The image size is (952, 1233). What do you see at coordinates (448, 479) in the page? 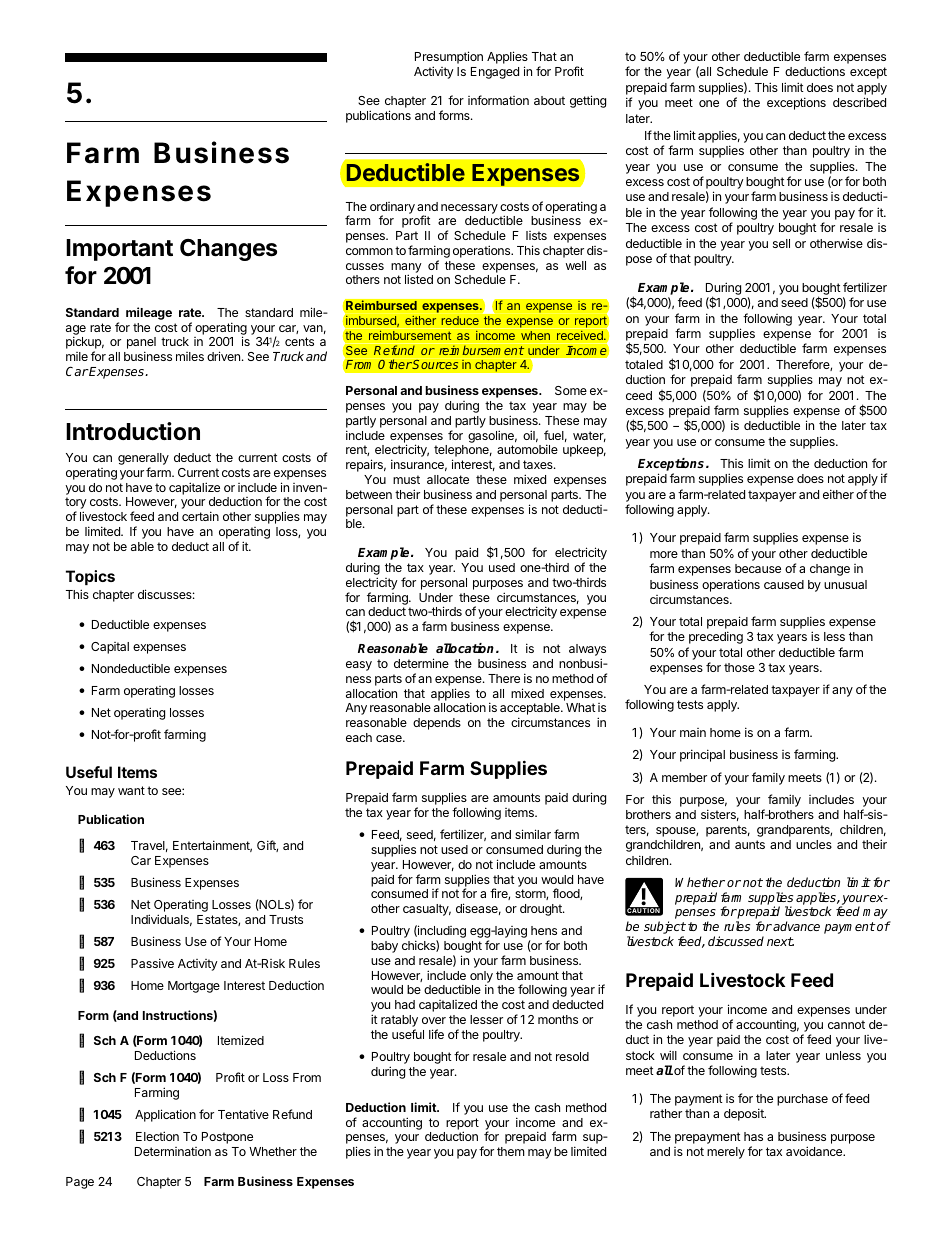
I see `allocate` at bounding box center [448, 479].
